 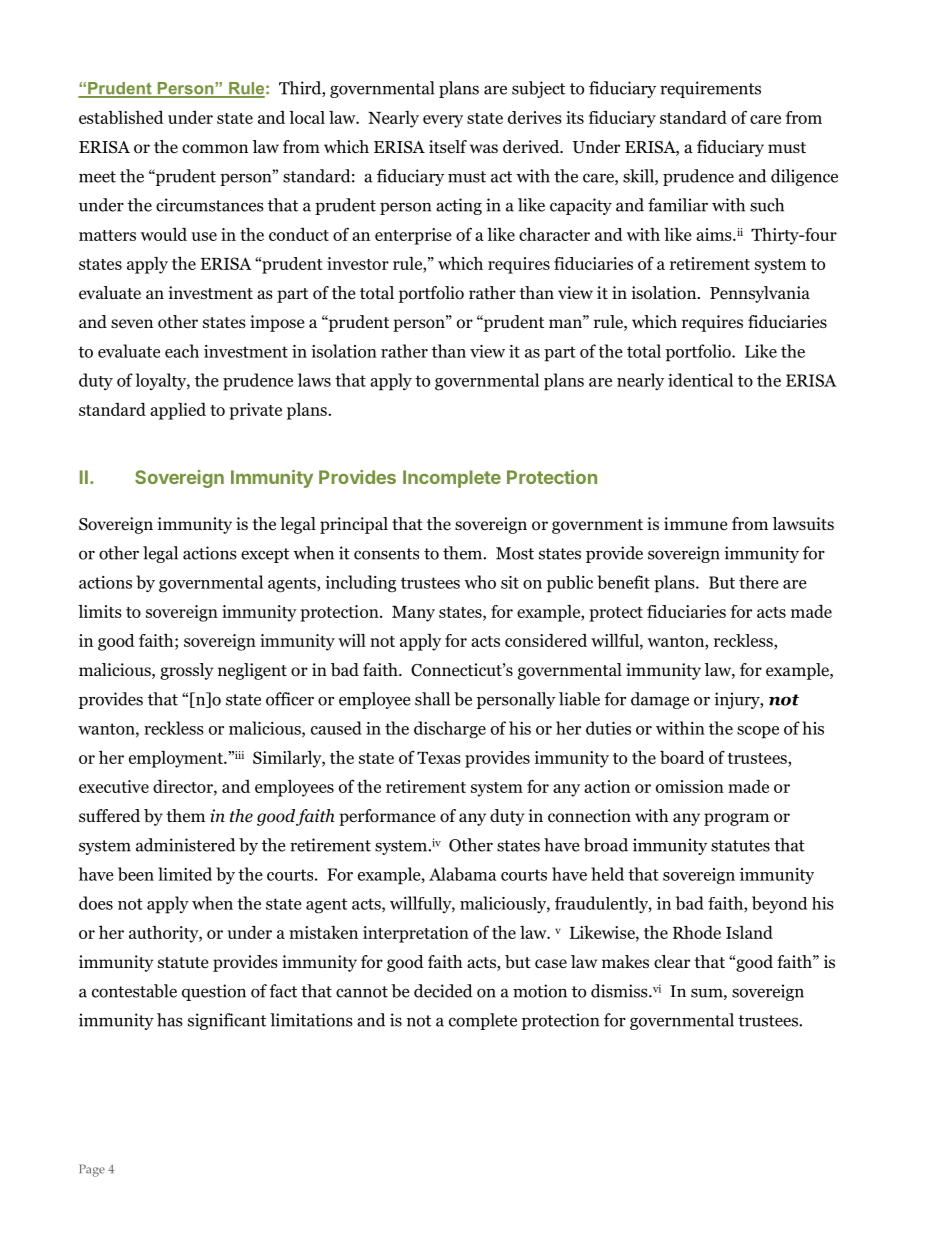 I want to click on decided, so click(x=443, y=991).
